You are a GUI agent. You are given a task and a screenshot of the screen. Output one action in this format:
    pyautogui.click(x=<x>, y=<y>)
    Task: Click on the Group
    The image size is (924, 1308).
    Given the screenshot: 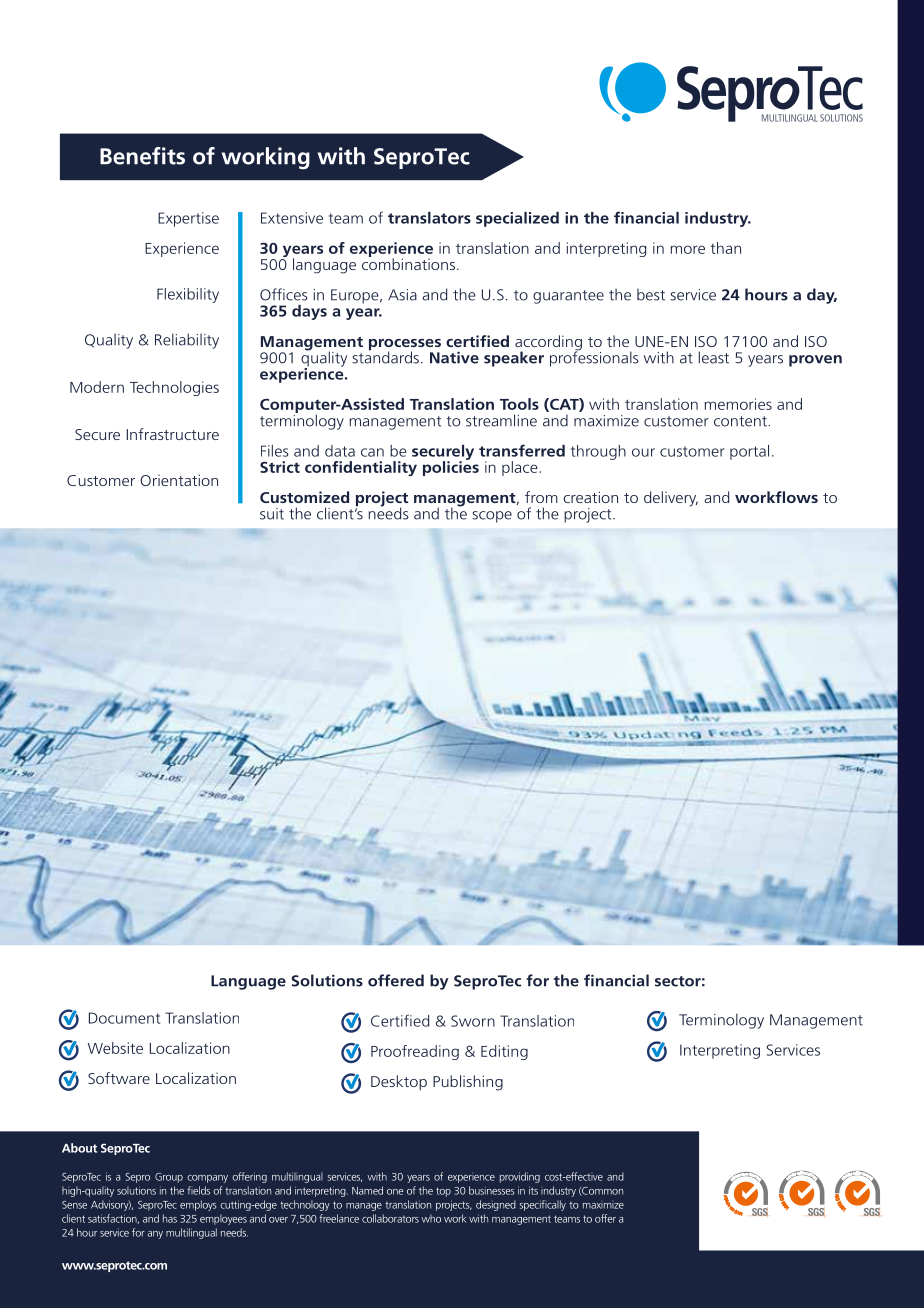 What is the action you would take?
    pyautogui.click(x=169, y=1178)
